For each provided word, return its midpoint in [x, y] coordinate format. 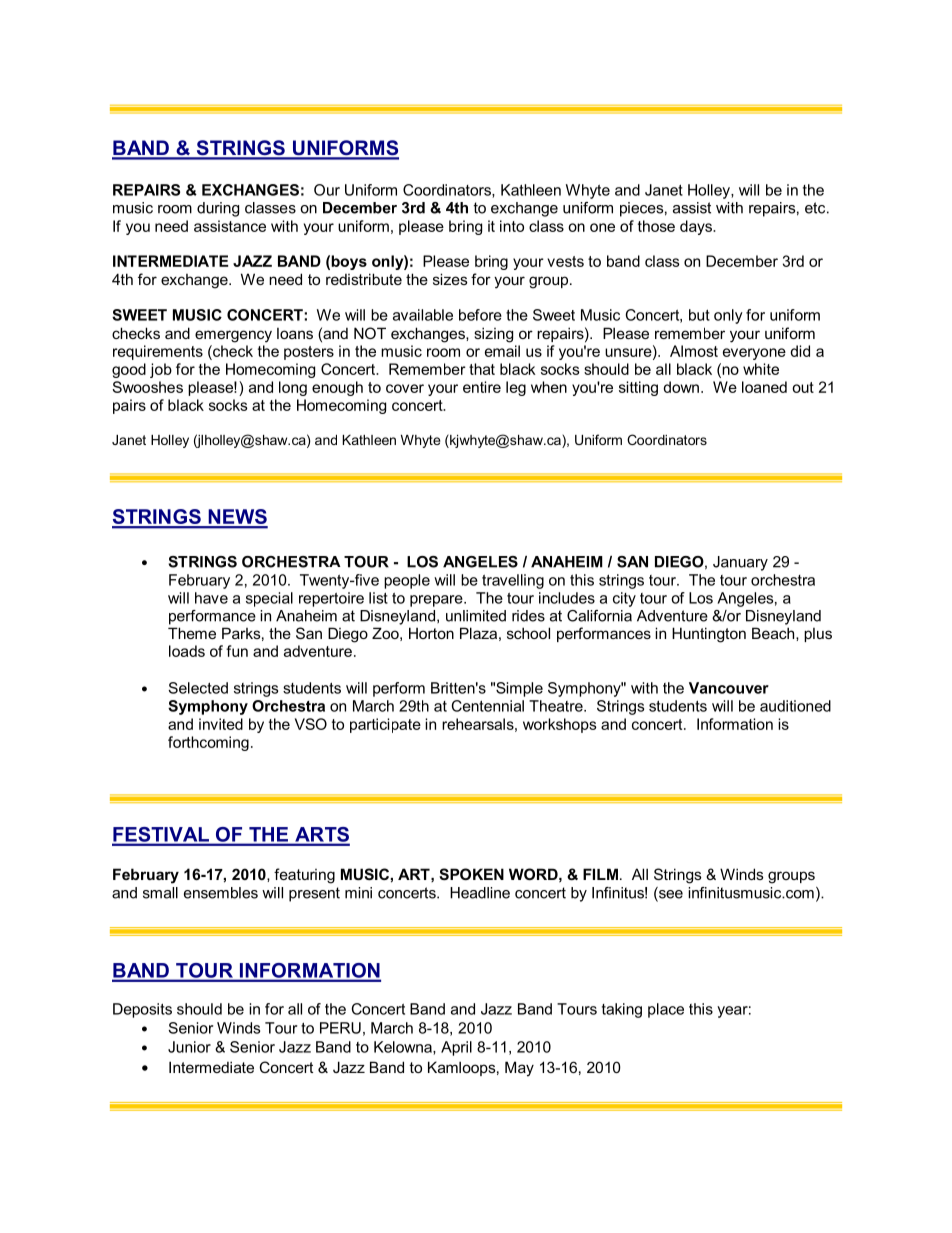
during [218, 209]
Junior [189, 1047]
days [697, 227]
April [456, 1048]
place [666, 1010]
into [512, 226]
